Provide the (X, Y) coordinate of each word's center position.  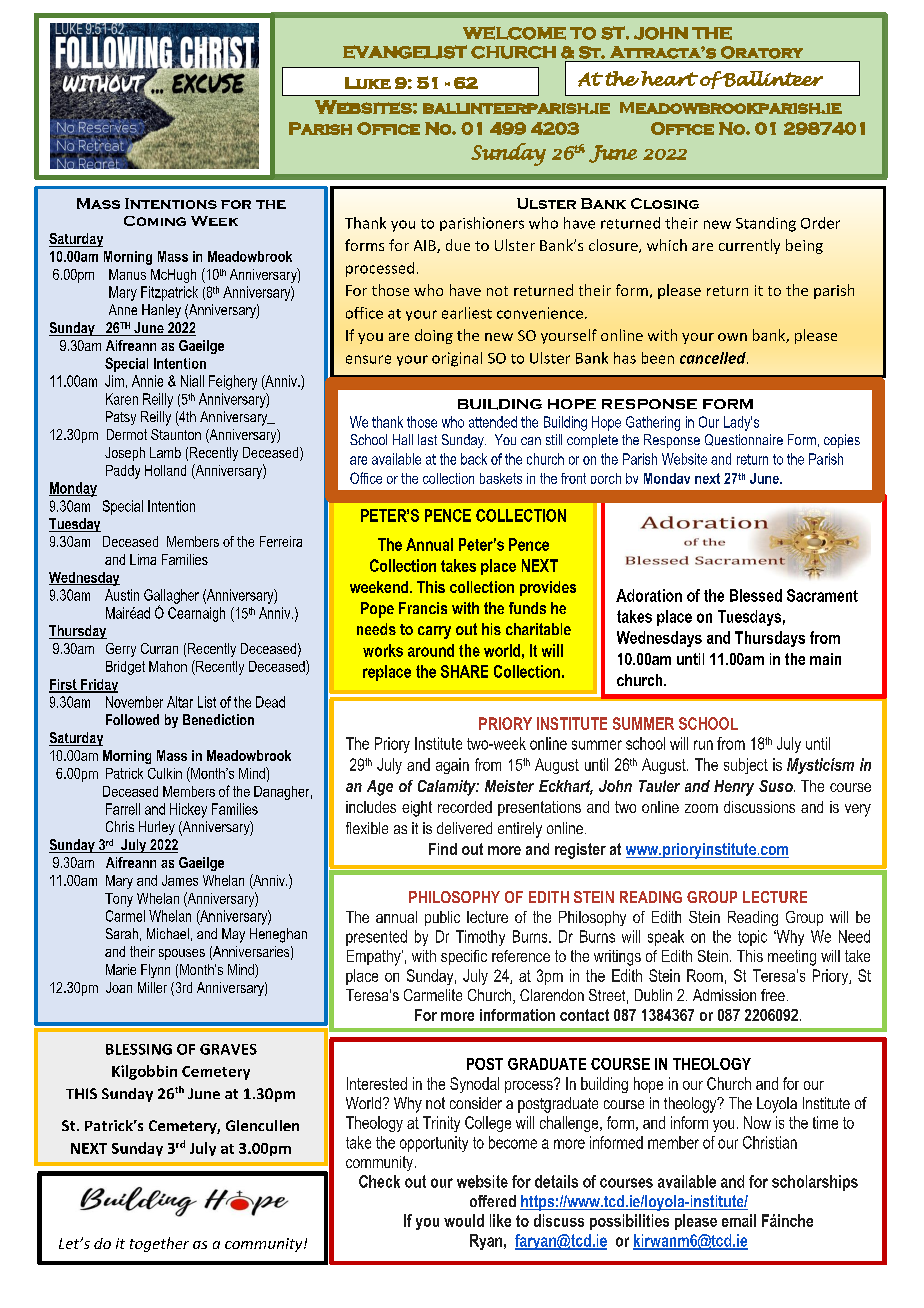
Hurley (157, 828)
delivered (464, 828)
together (159, 1244)
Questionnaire (744, 440)
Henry (734, 788)
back (474, 459)
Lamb (165, 452)
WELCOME (514, 33)
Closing (665, 203)
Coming (155, 221)
